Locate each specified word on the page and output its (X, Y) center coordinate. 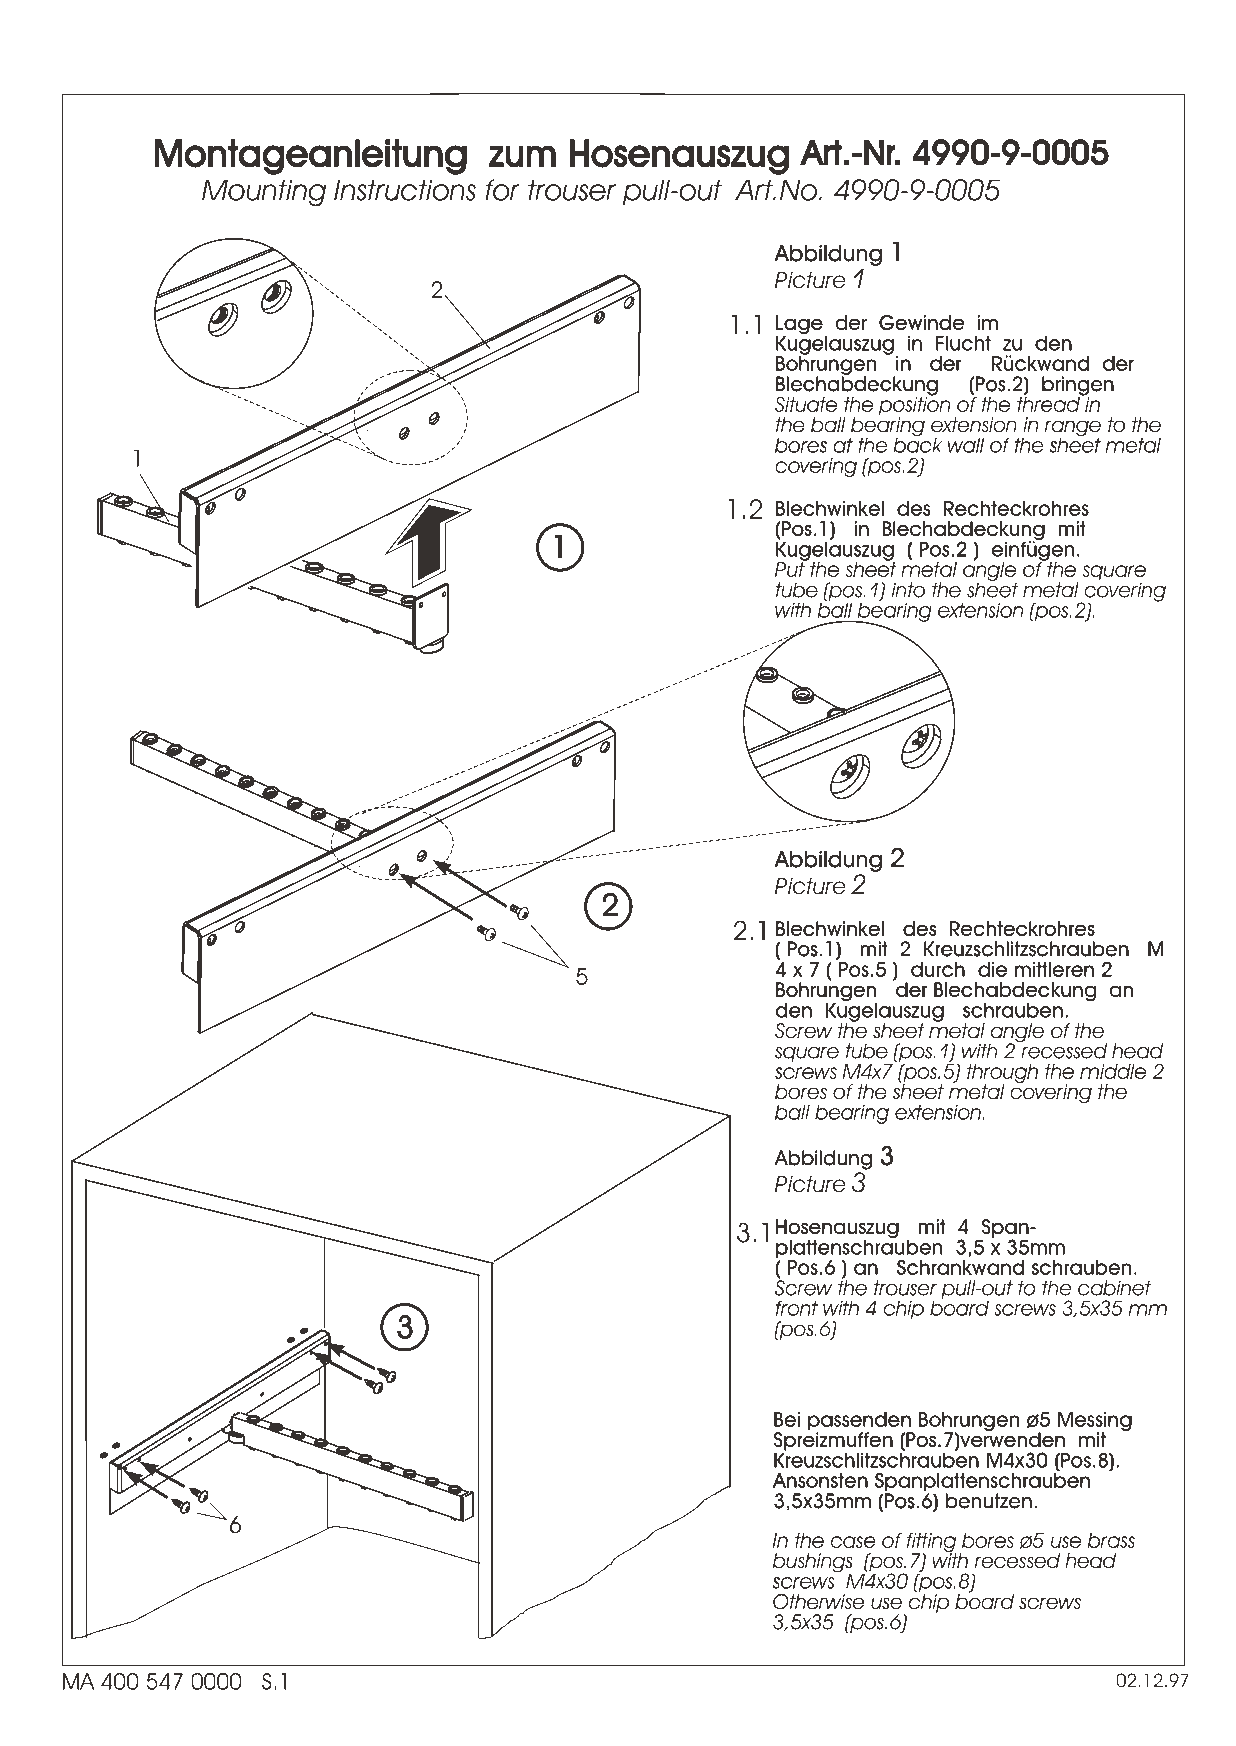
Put (791, 568)
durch (938, 969)
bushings (812, 1564)
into (908, 590)
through (1002, 1075)
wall (966, 445)
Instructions (405, 190)
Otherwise (818, 1602)
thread (1049, 403)
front (797, 1308)
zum (522, 156)
